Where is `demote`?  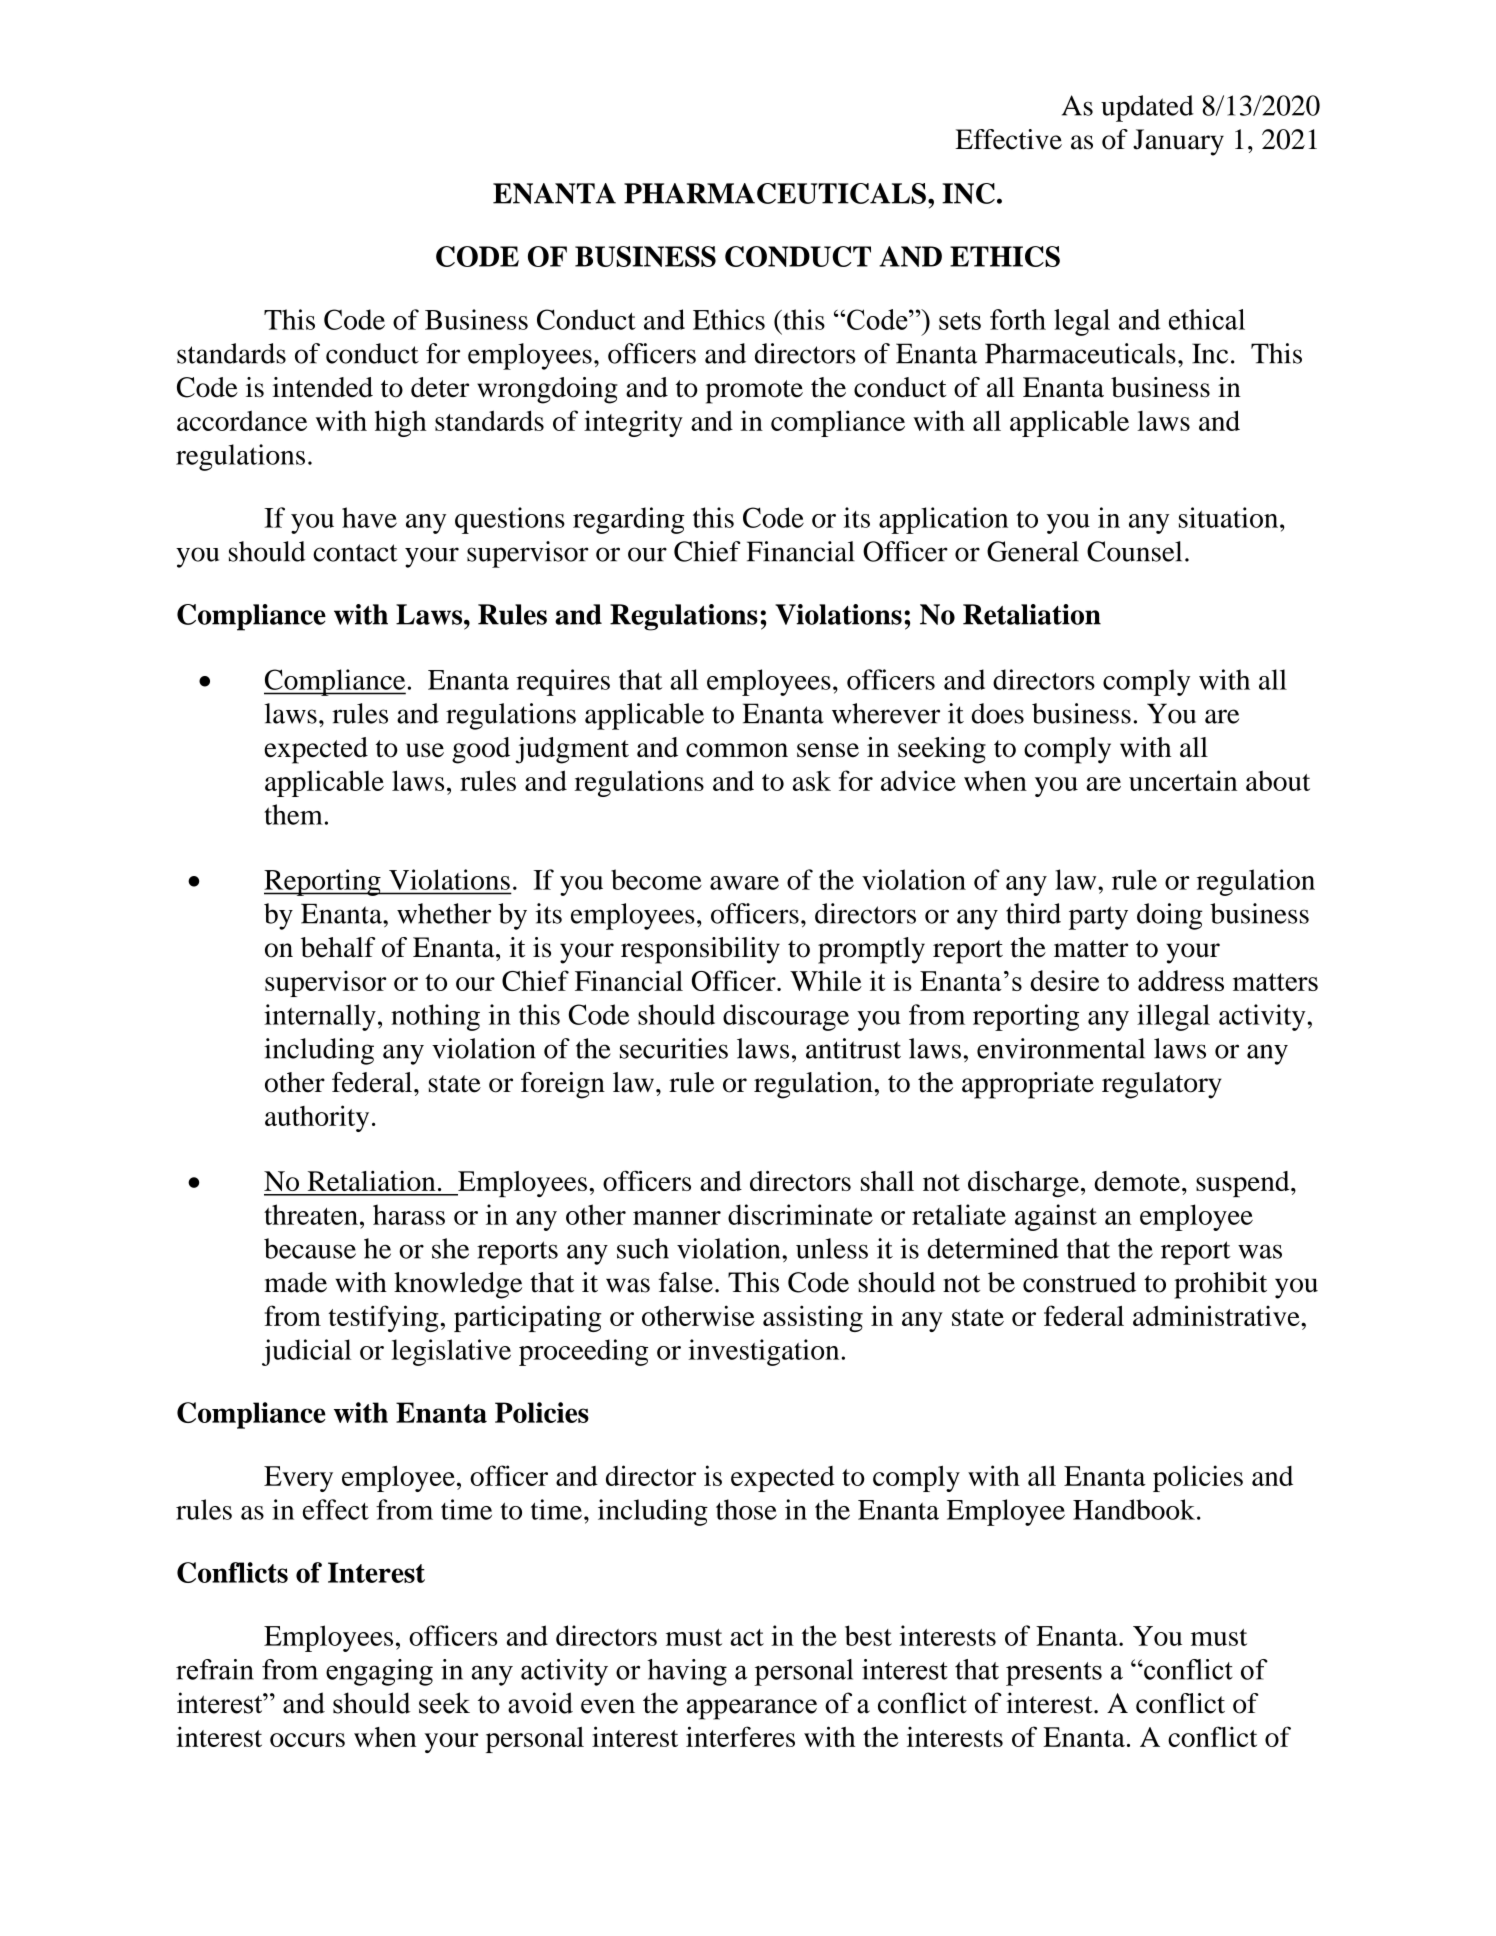 demote is located at coordinates (1137, 1181).
